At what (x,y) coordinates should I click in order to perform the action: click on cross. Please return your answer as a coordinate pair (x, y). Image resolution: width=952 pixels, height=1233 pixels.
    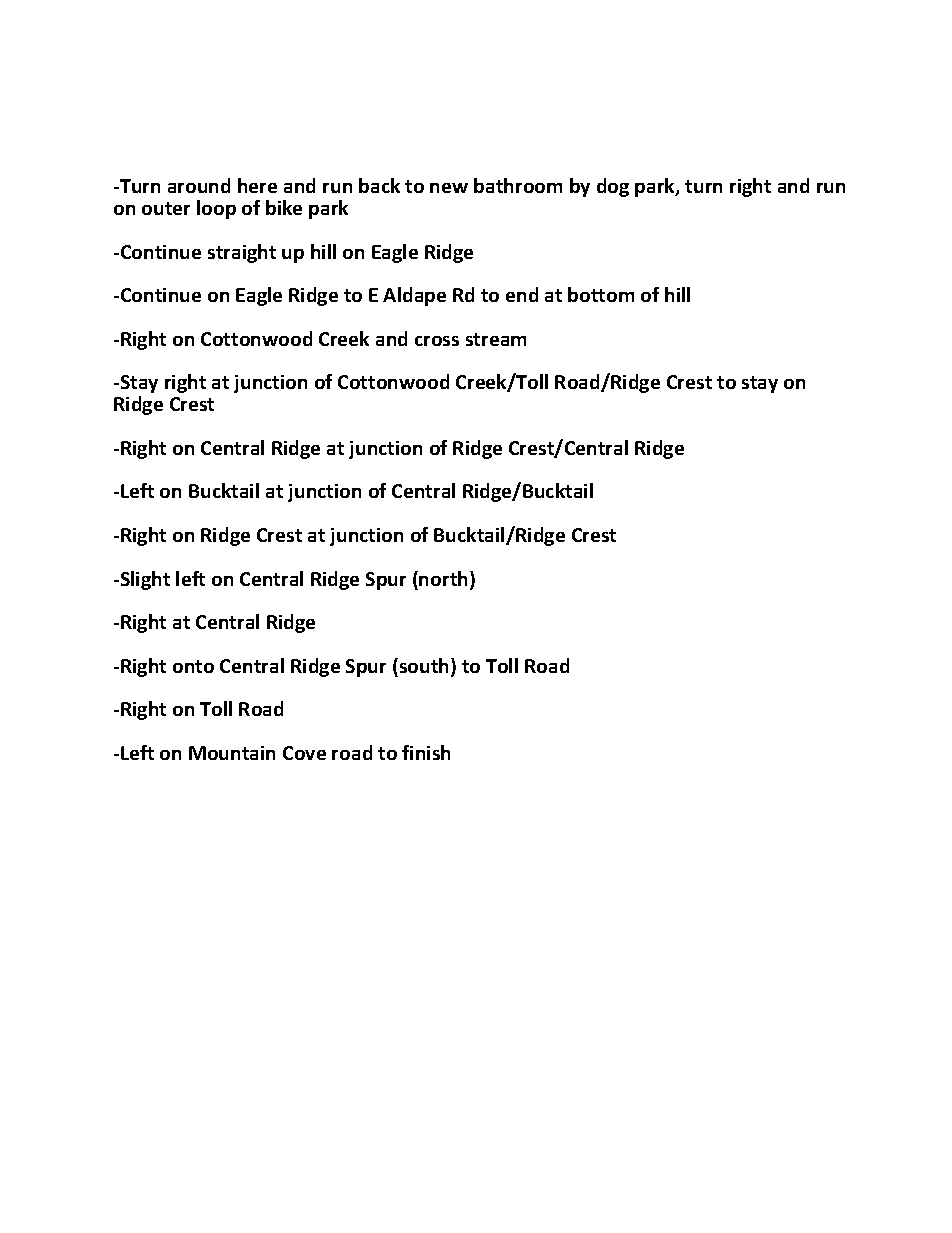
    Looking at the image, I should click on (437, 341).
